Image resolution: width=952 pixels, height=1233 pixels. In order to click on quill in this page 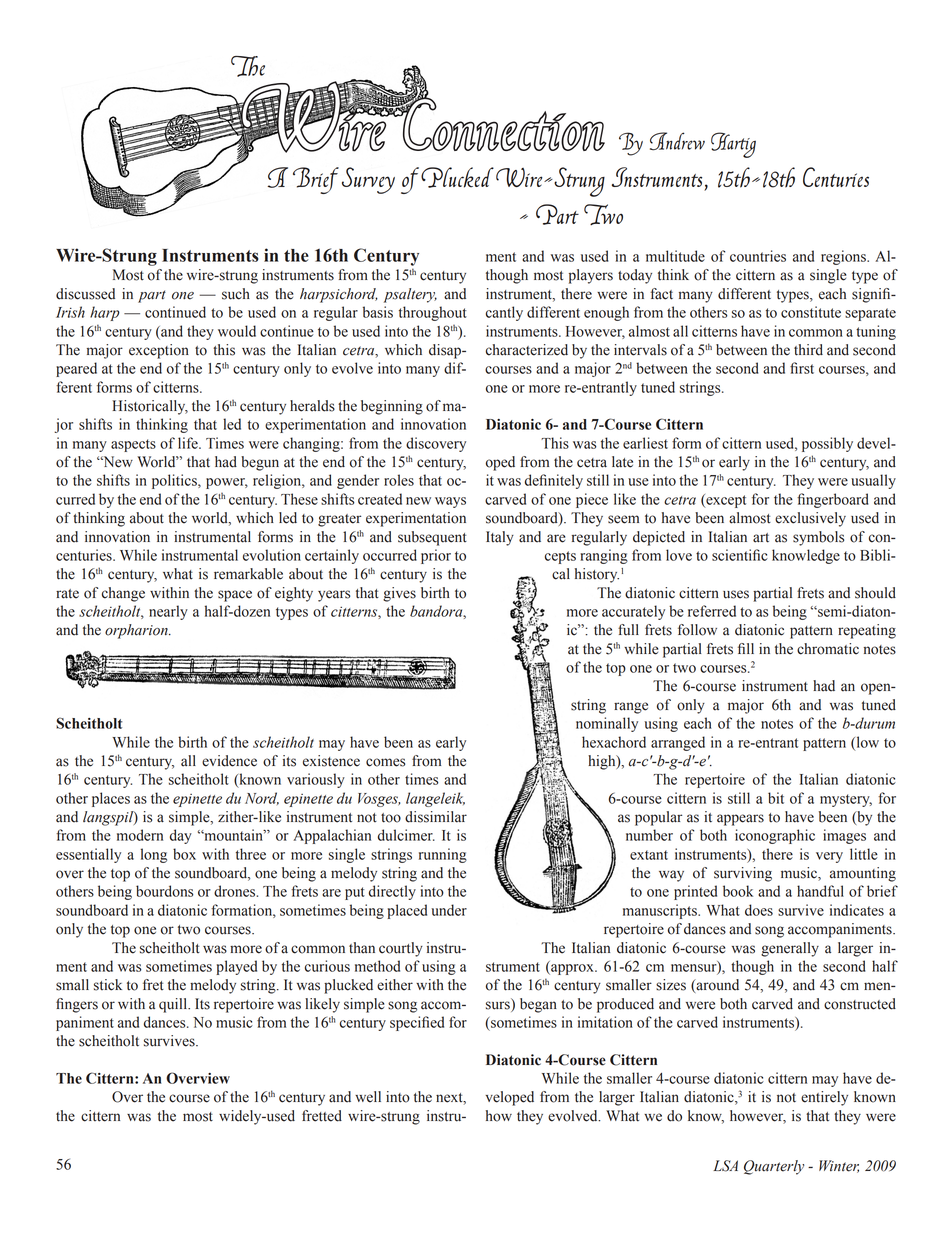, I will do `click(174, 1005)`.
